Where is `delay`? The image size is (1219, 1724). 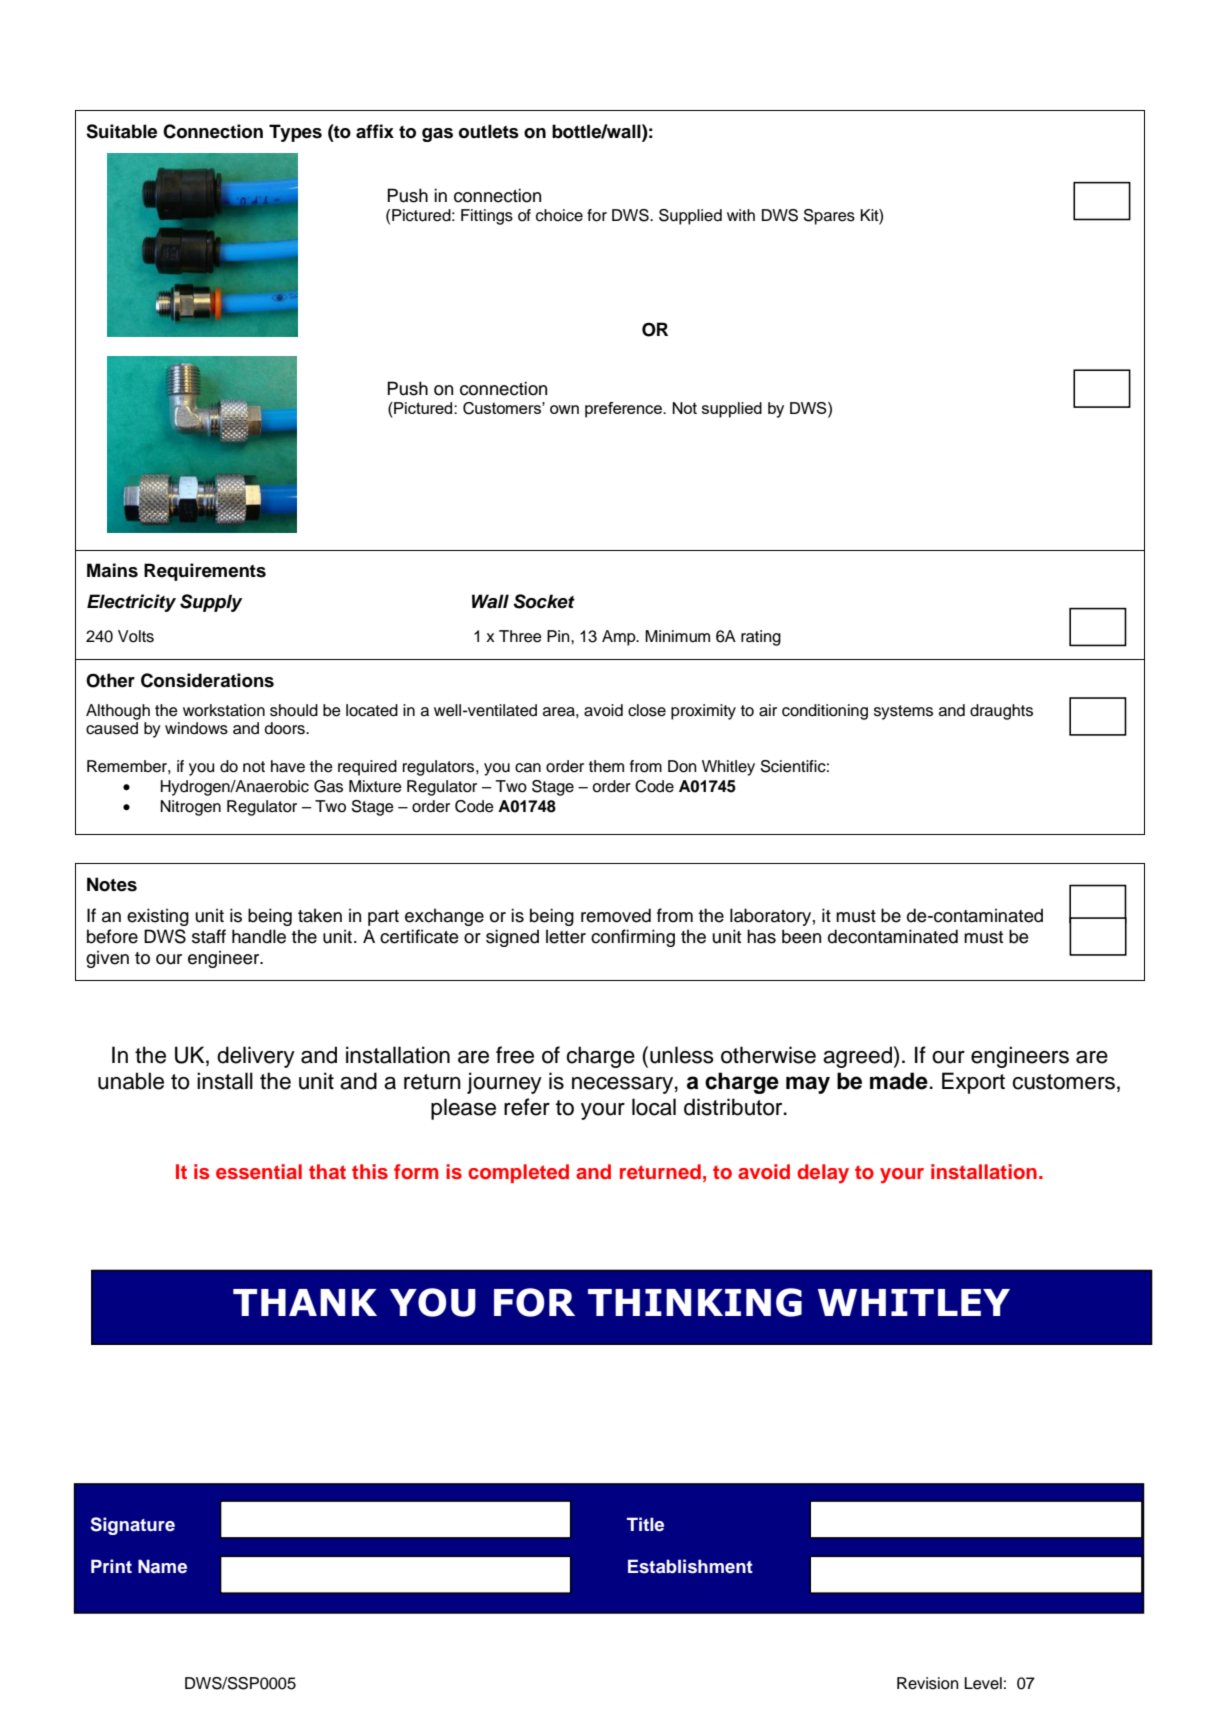 delay is located at coordinates (823, 1174).
